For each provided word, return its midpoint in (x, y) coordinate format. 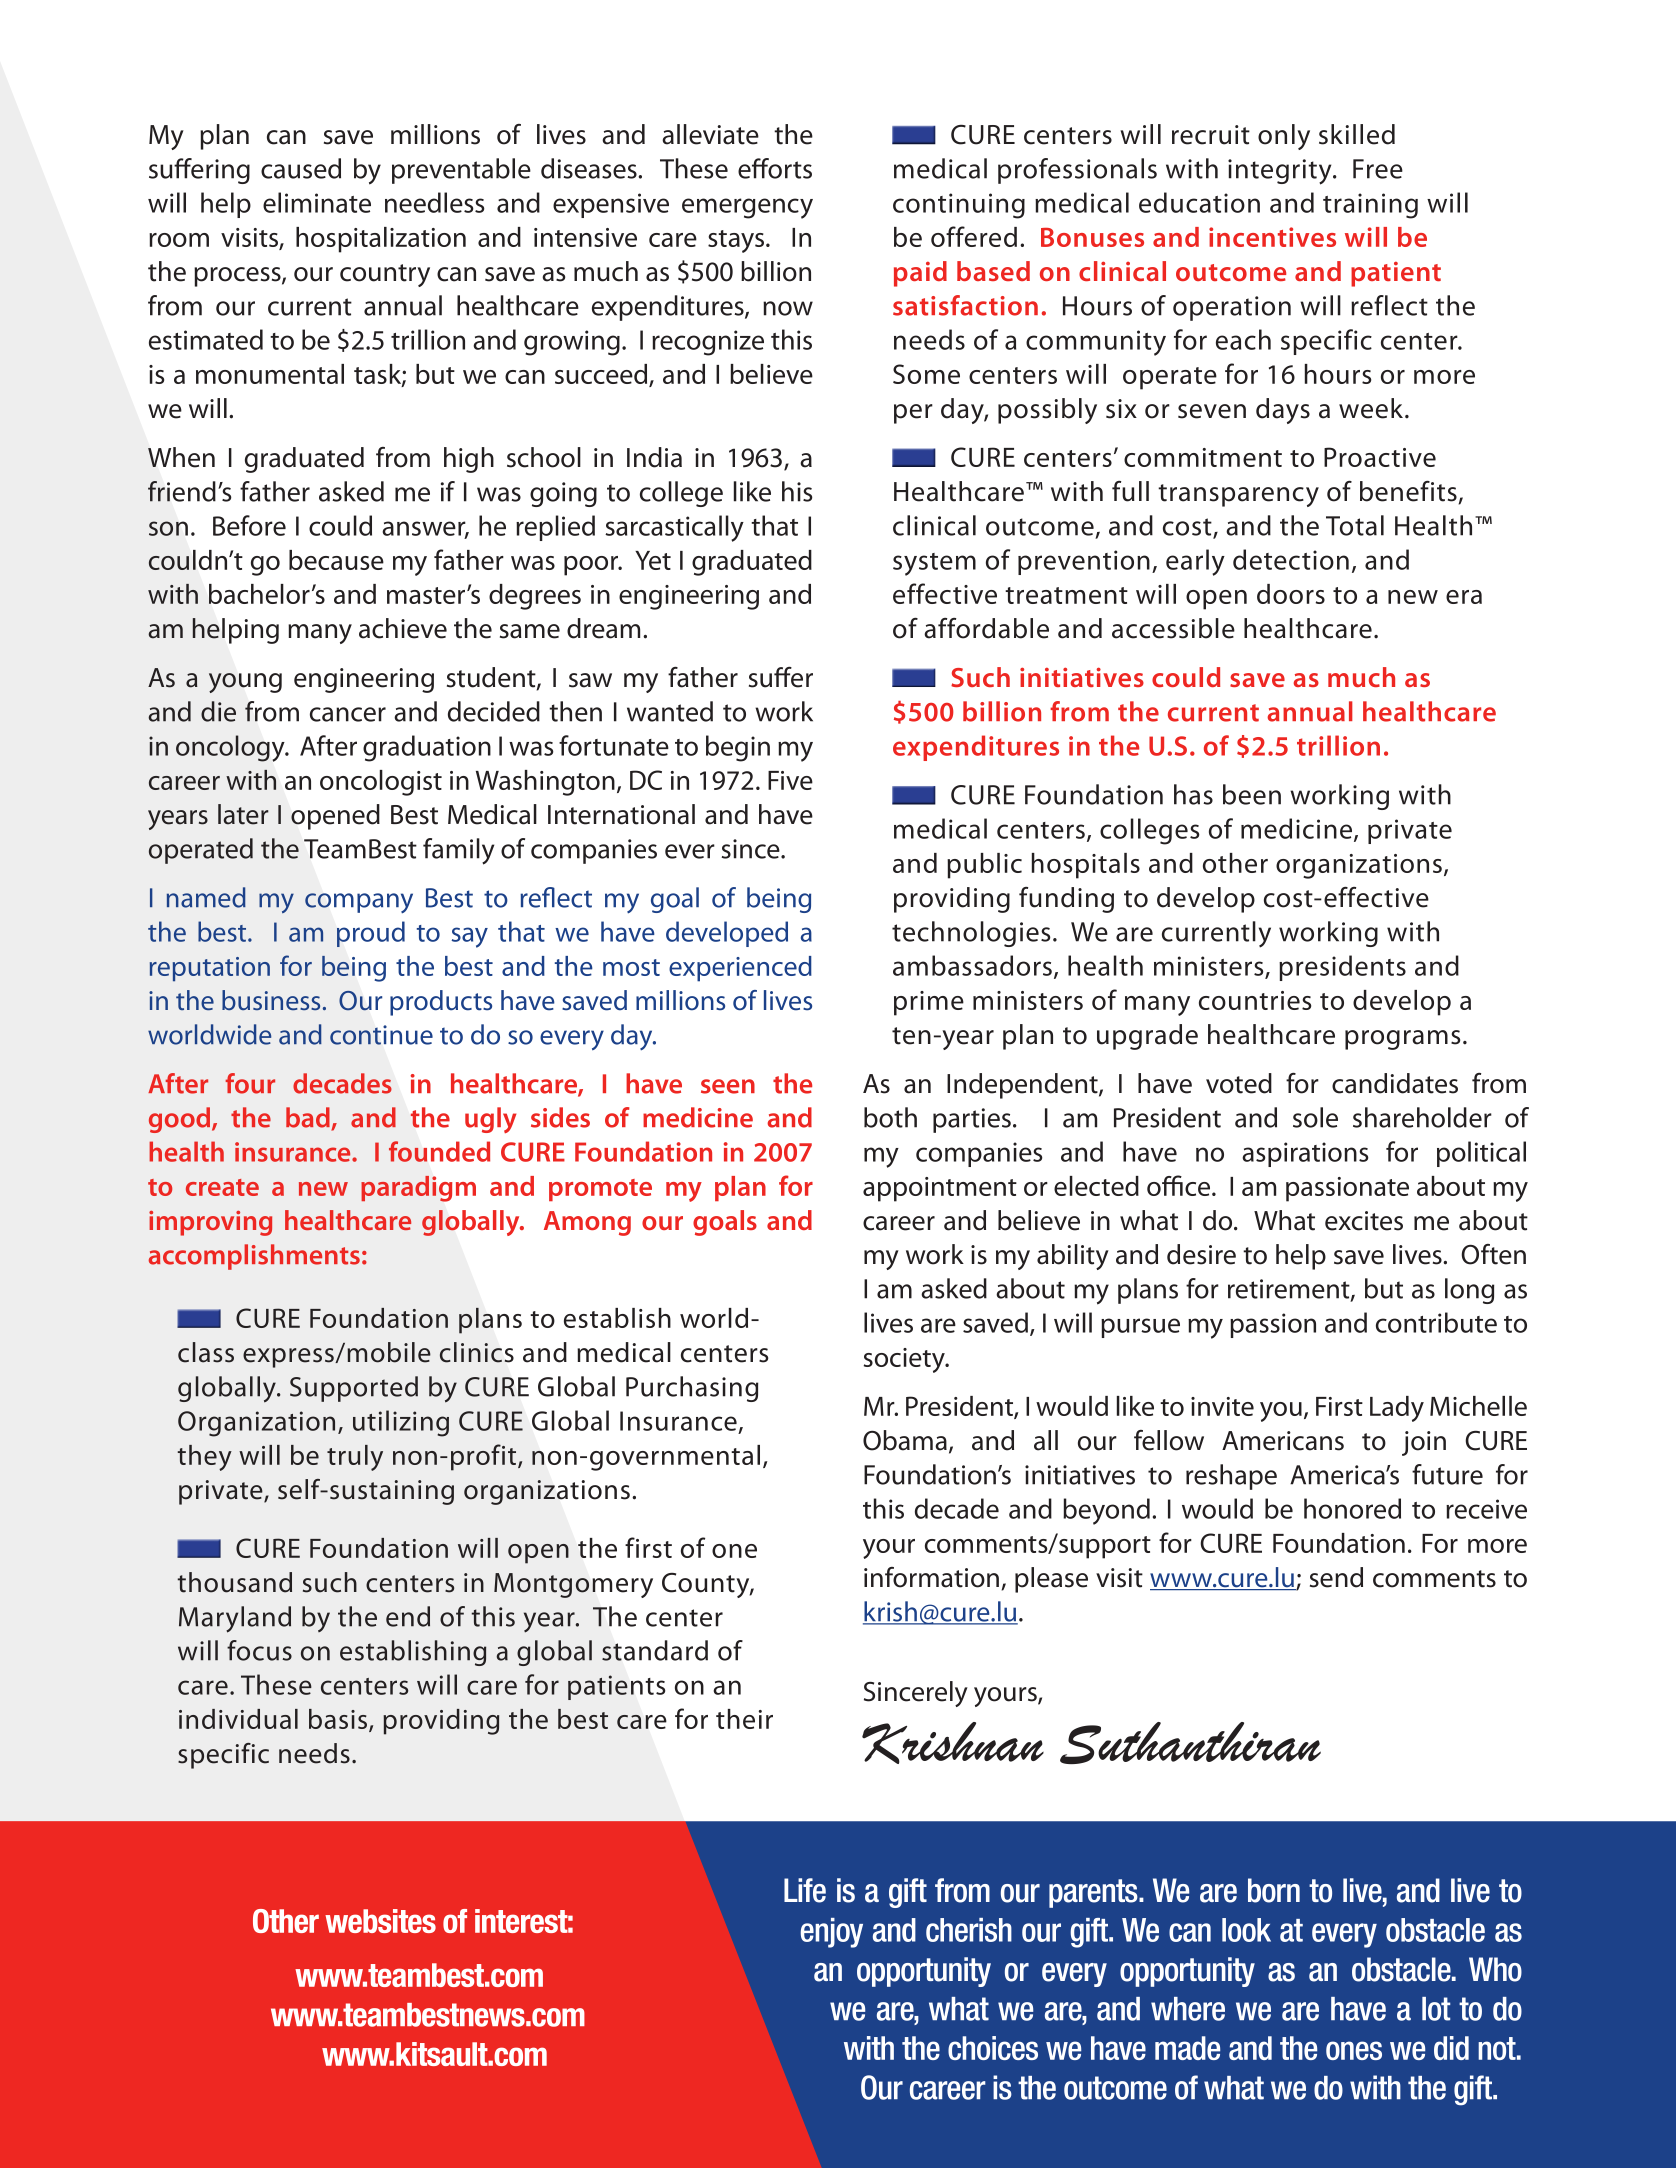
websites (380, 1921)
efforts (775, 168)
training (1370, 206)
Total (1355, 525)
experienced (740, 969)
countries (1255, 1000)
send (1336, 1577)
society (905, 1360)
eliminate (317, 202)
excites (1364, 1221)
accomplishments (254, 1257)
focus (259, 1650)
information (931, 1577)
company (359, 903)
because (336, 560)
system (934, 564)
